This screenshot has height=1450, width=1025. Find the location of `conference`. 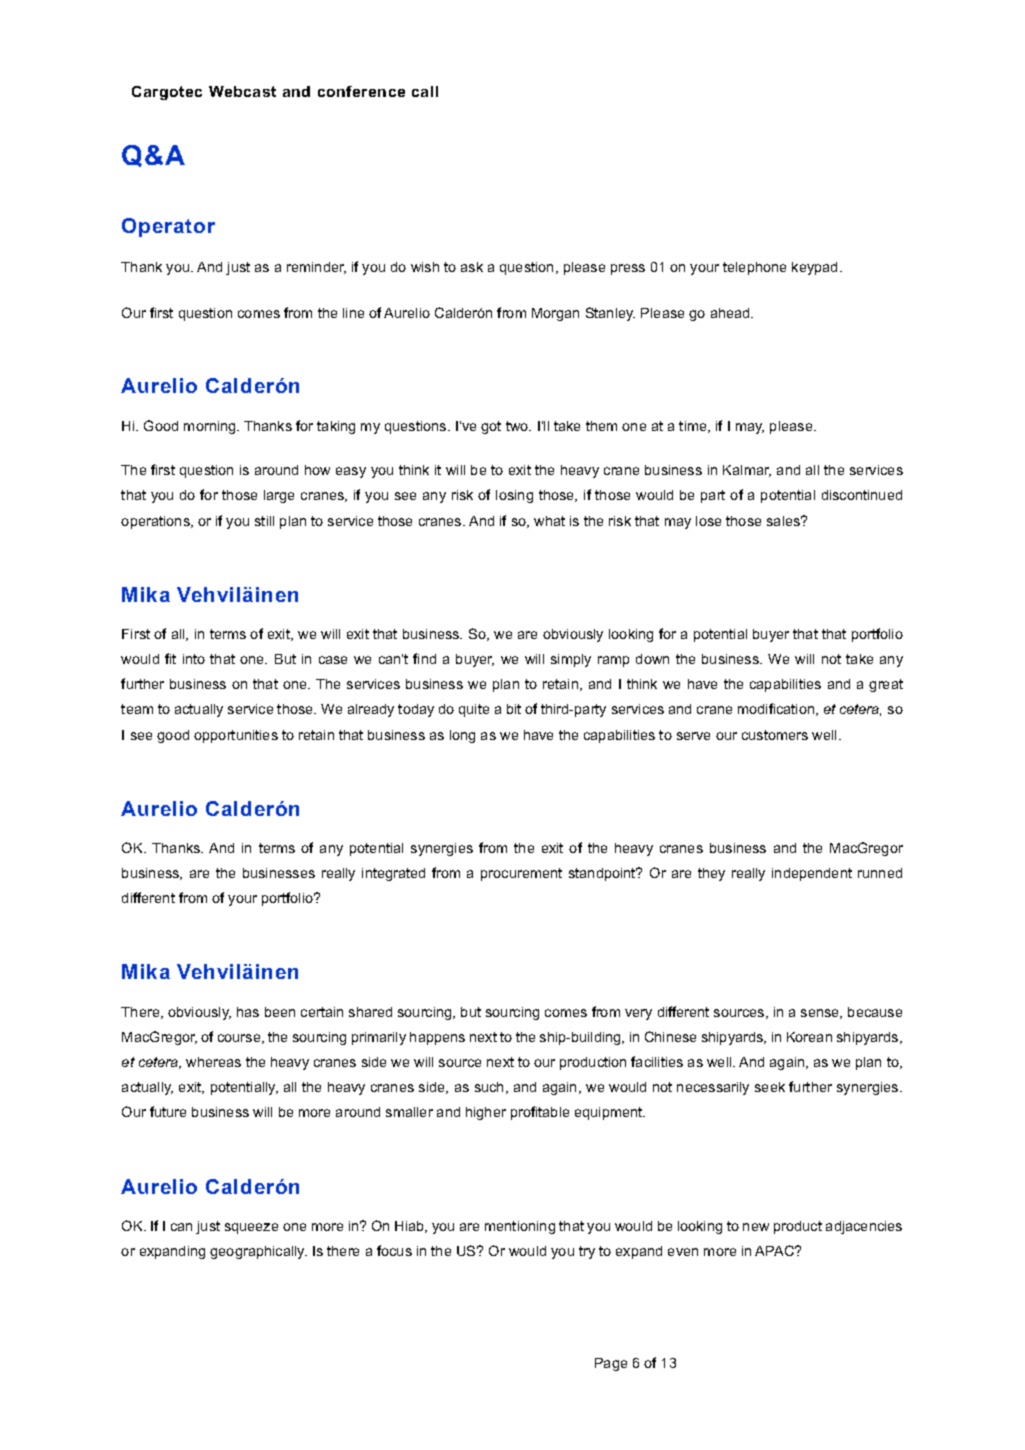

conference is located at coordinates (361, 91).
